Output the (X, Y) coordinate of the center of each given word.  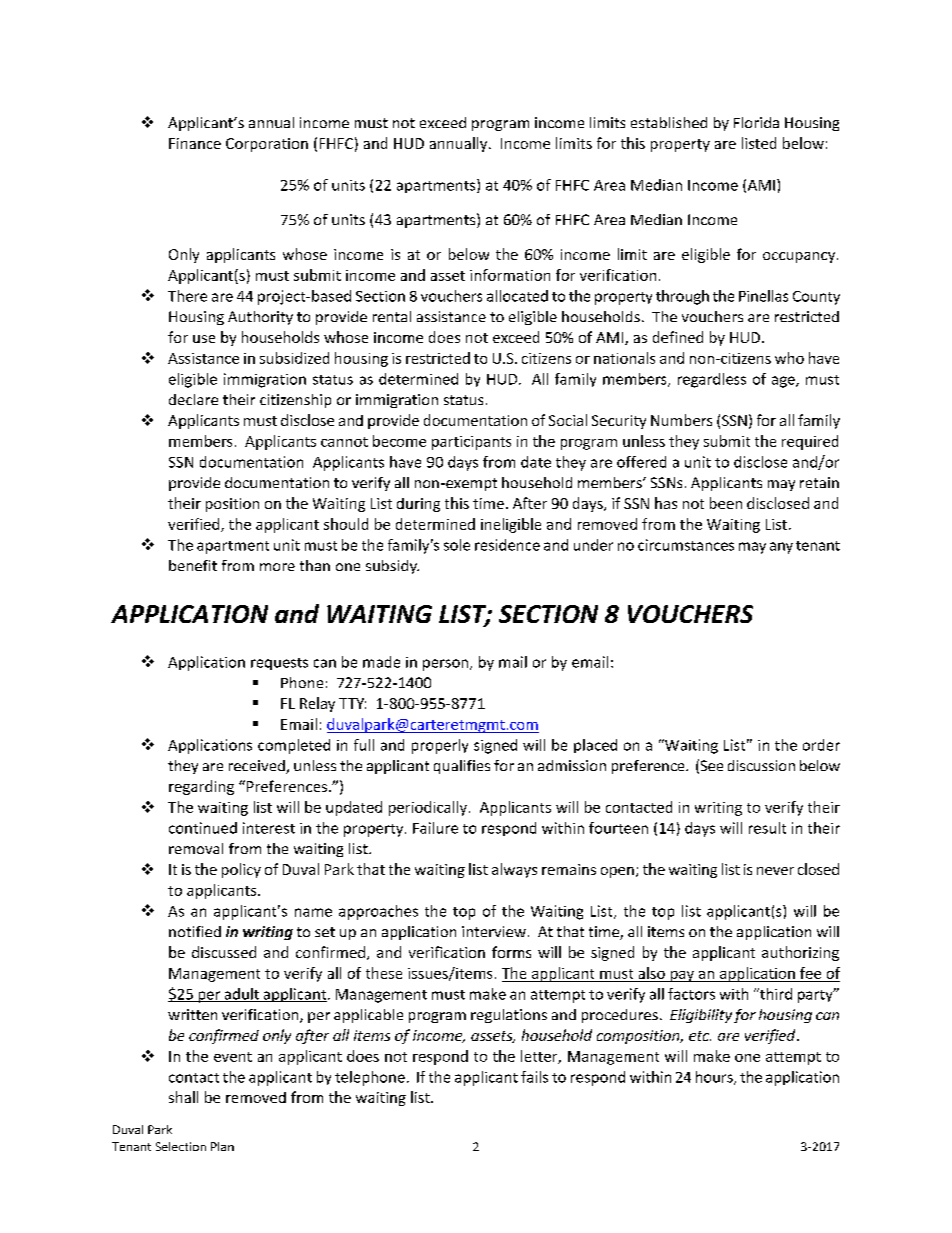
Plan (222, 1146)
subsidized (294, 358)
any (781, 548)
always (514, 870)
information (510, 275)
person (447, 665)
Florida (756, 122)
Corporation (267, 145)
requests (279, 664)
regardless (712, 380)
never (775, 871)
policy (241, 870)
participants (471, 443)
